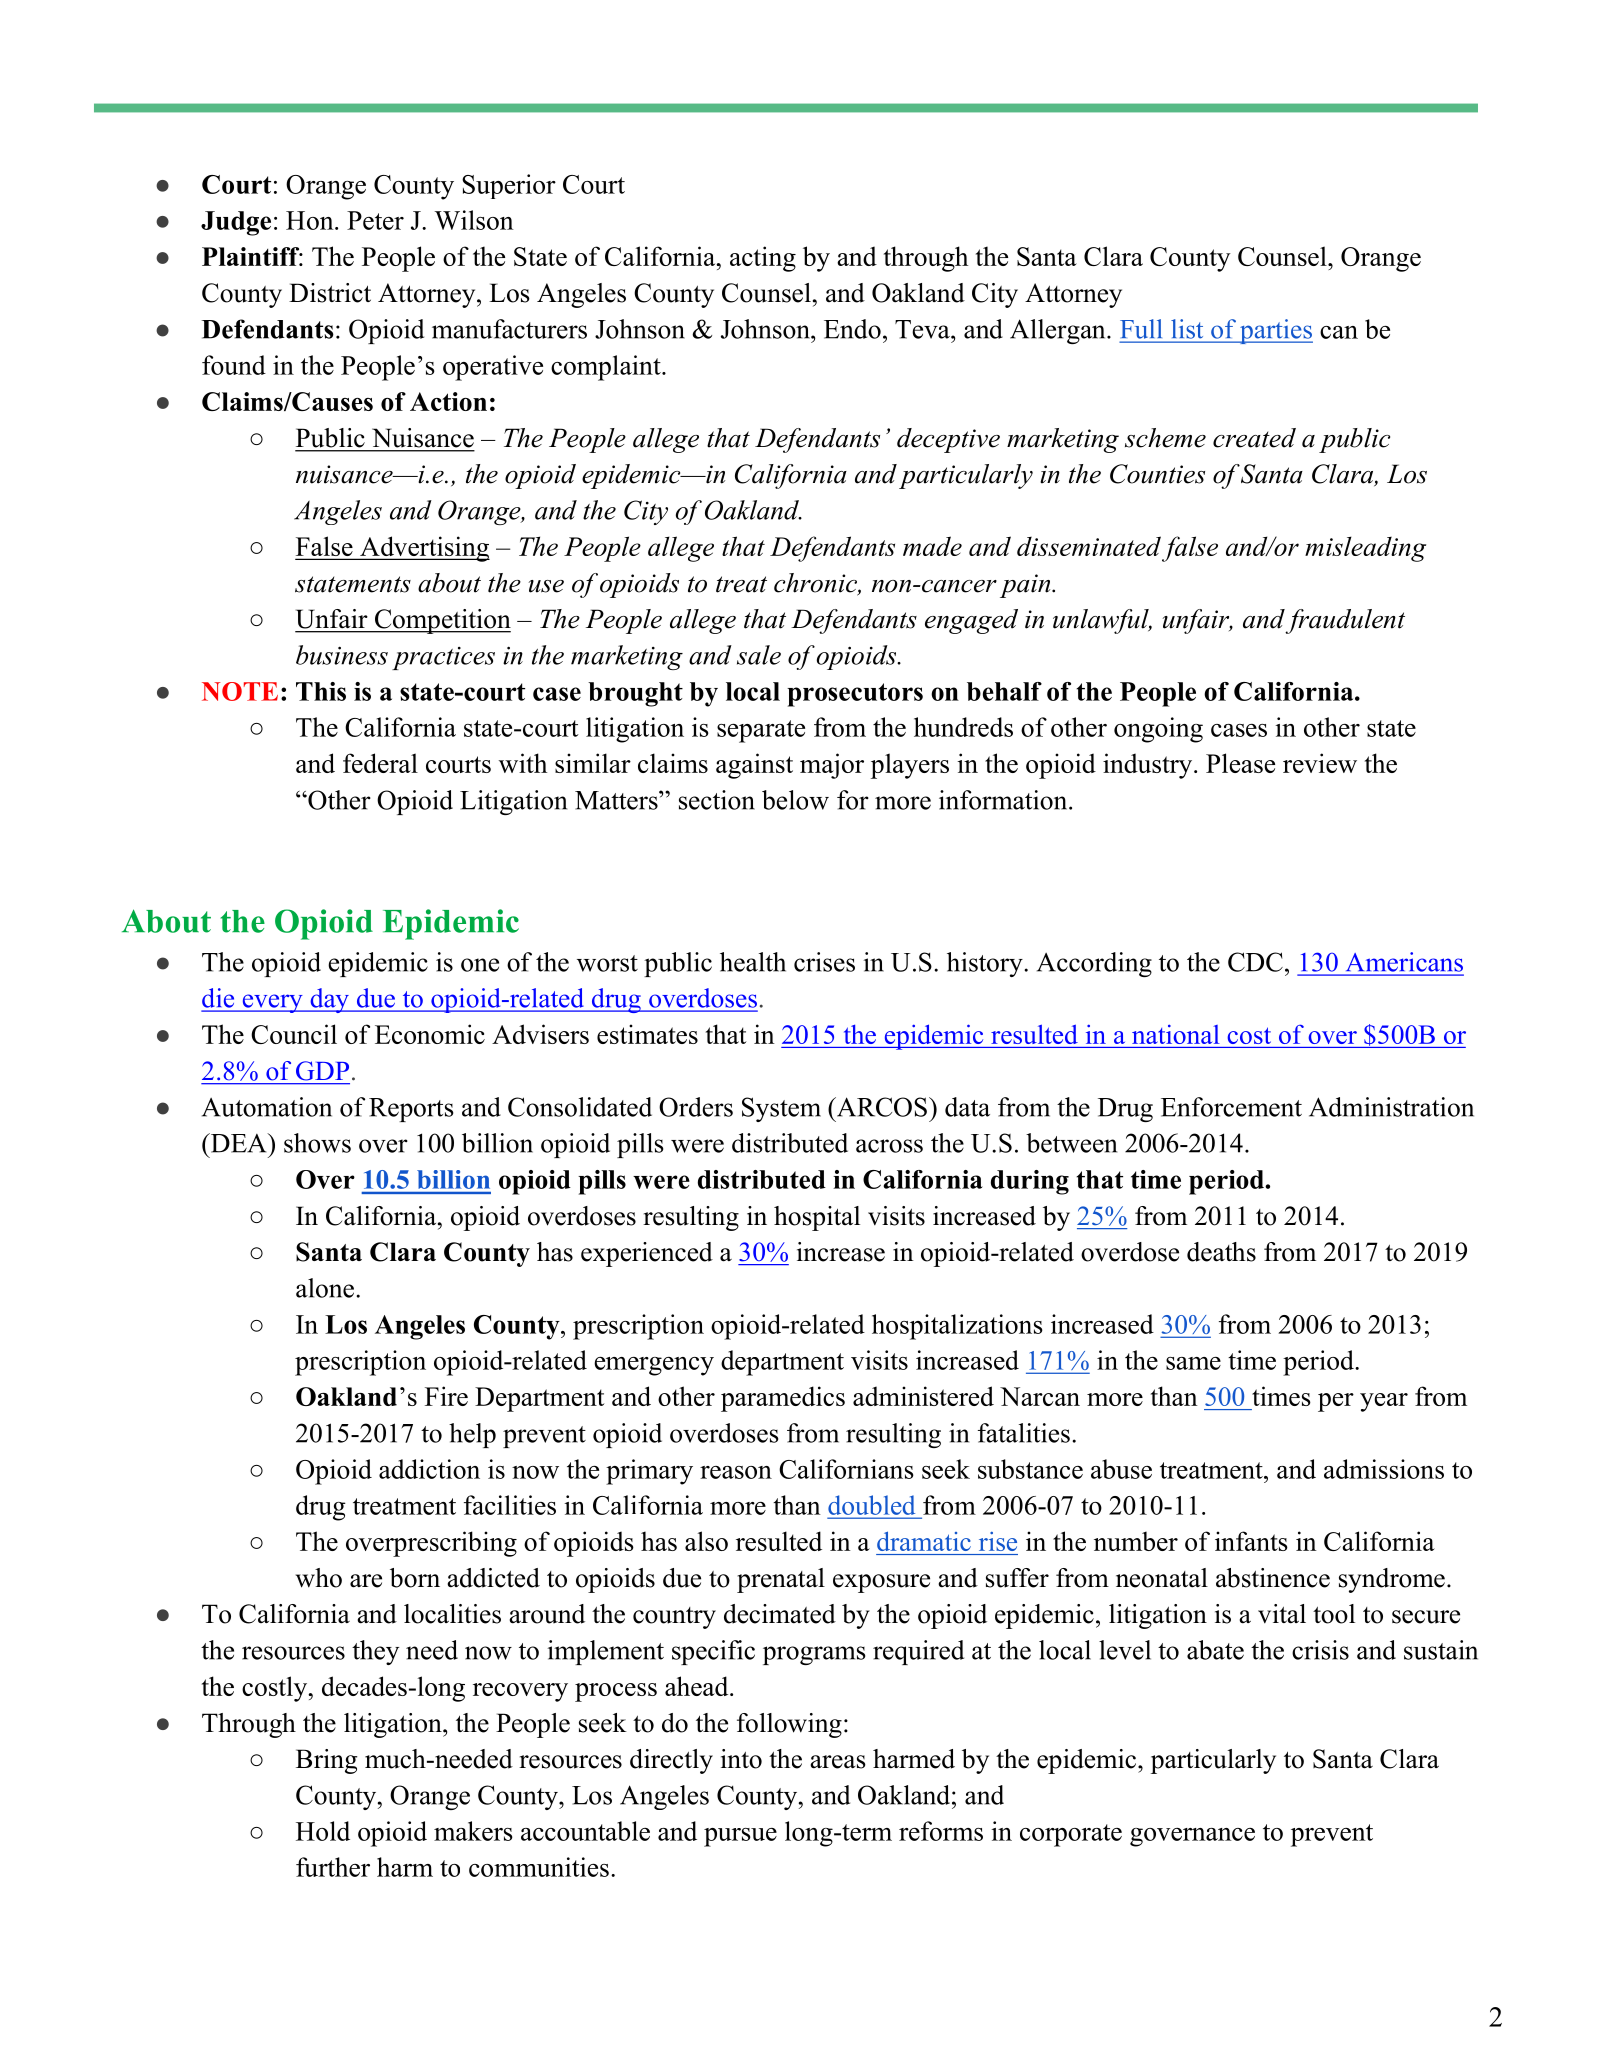 The width and height of the document is (1597, 2066). What do you see at coordinates (763, 259) in the document?
I see `acting` at bounding box center [763, 259].
